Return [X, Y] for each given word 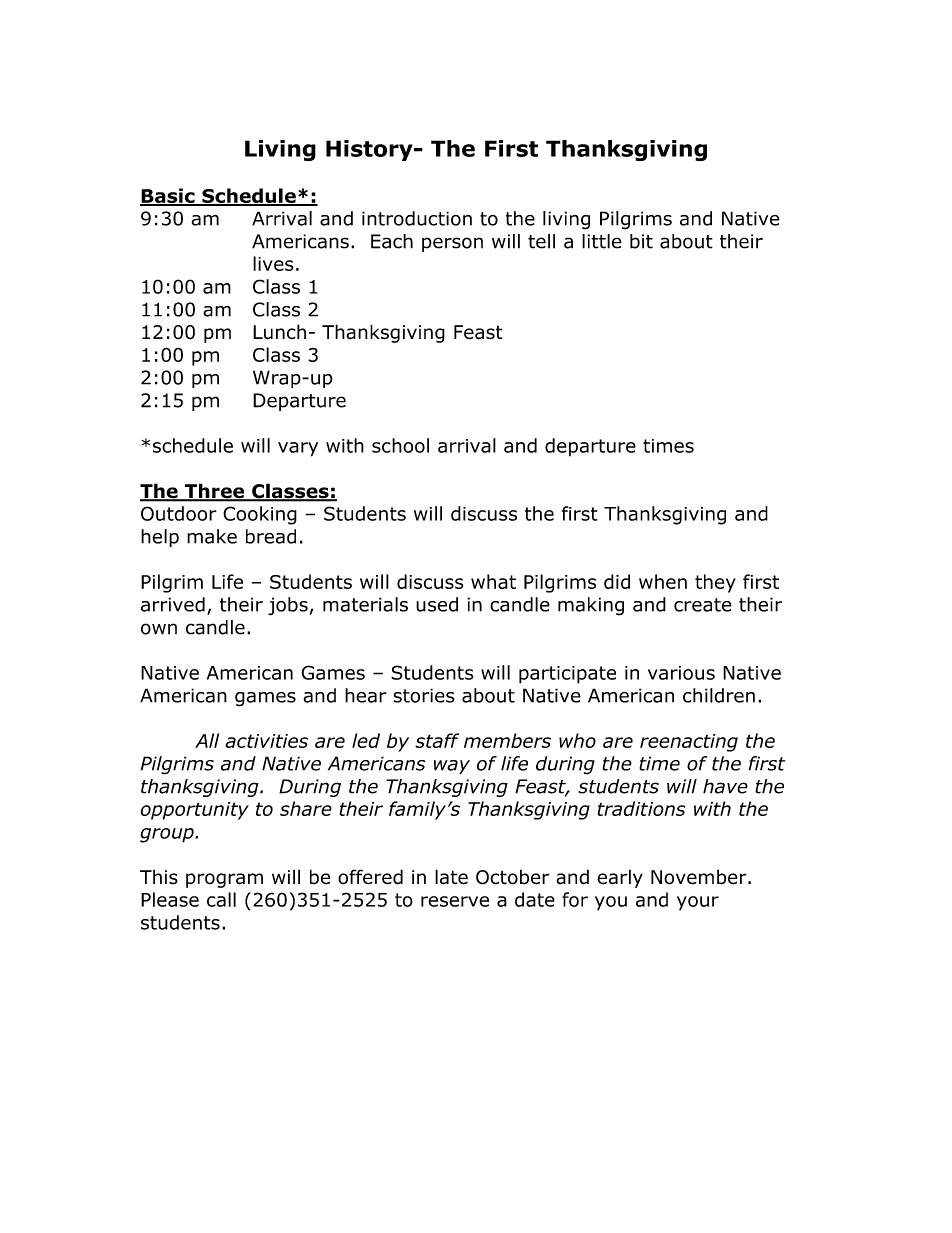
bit [641, 241]
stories [424, 695]
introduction [417, 218]
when [663, 581]
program [224, 880]
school [400, 445]
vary [298, 449]
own [159, 629]
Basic [168, 196]
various [681, 673]
